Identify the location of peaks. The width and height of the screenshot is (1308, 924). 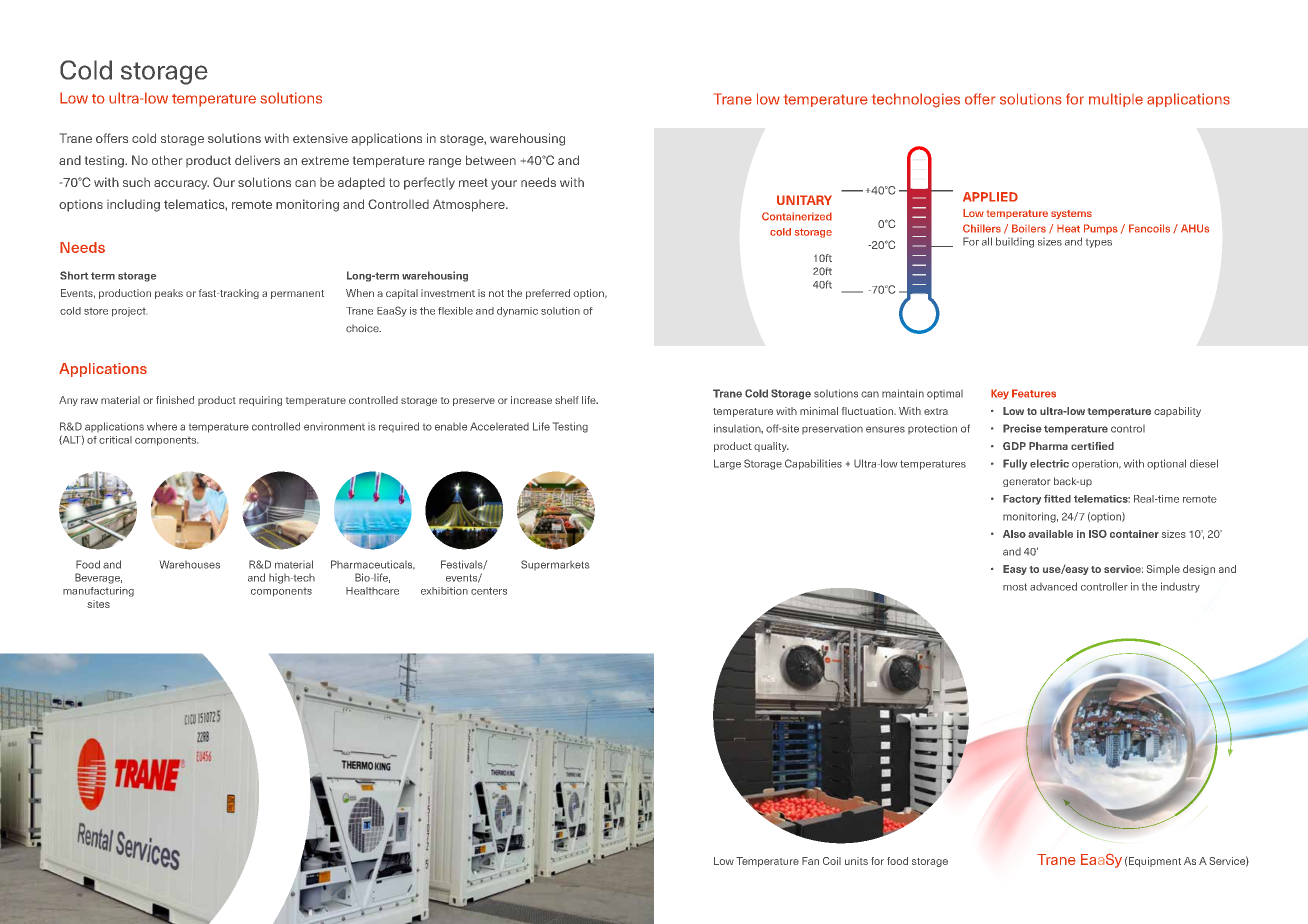
(169, 294).
